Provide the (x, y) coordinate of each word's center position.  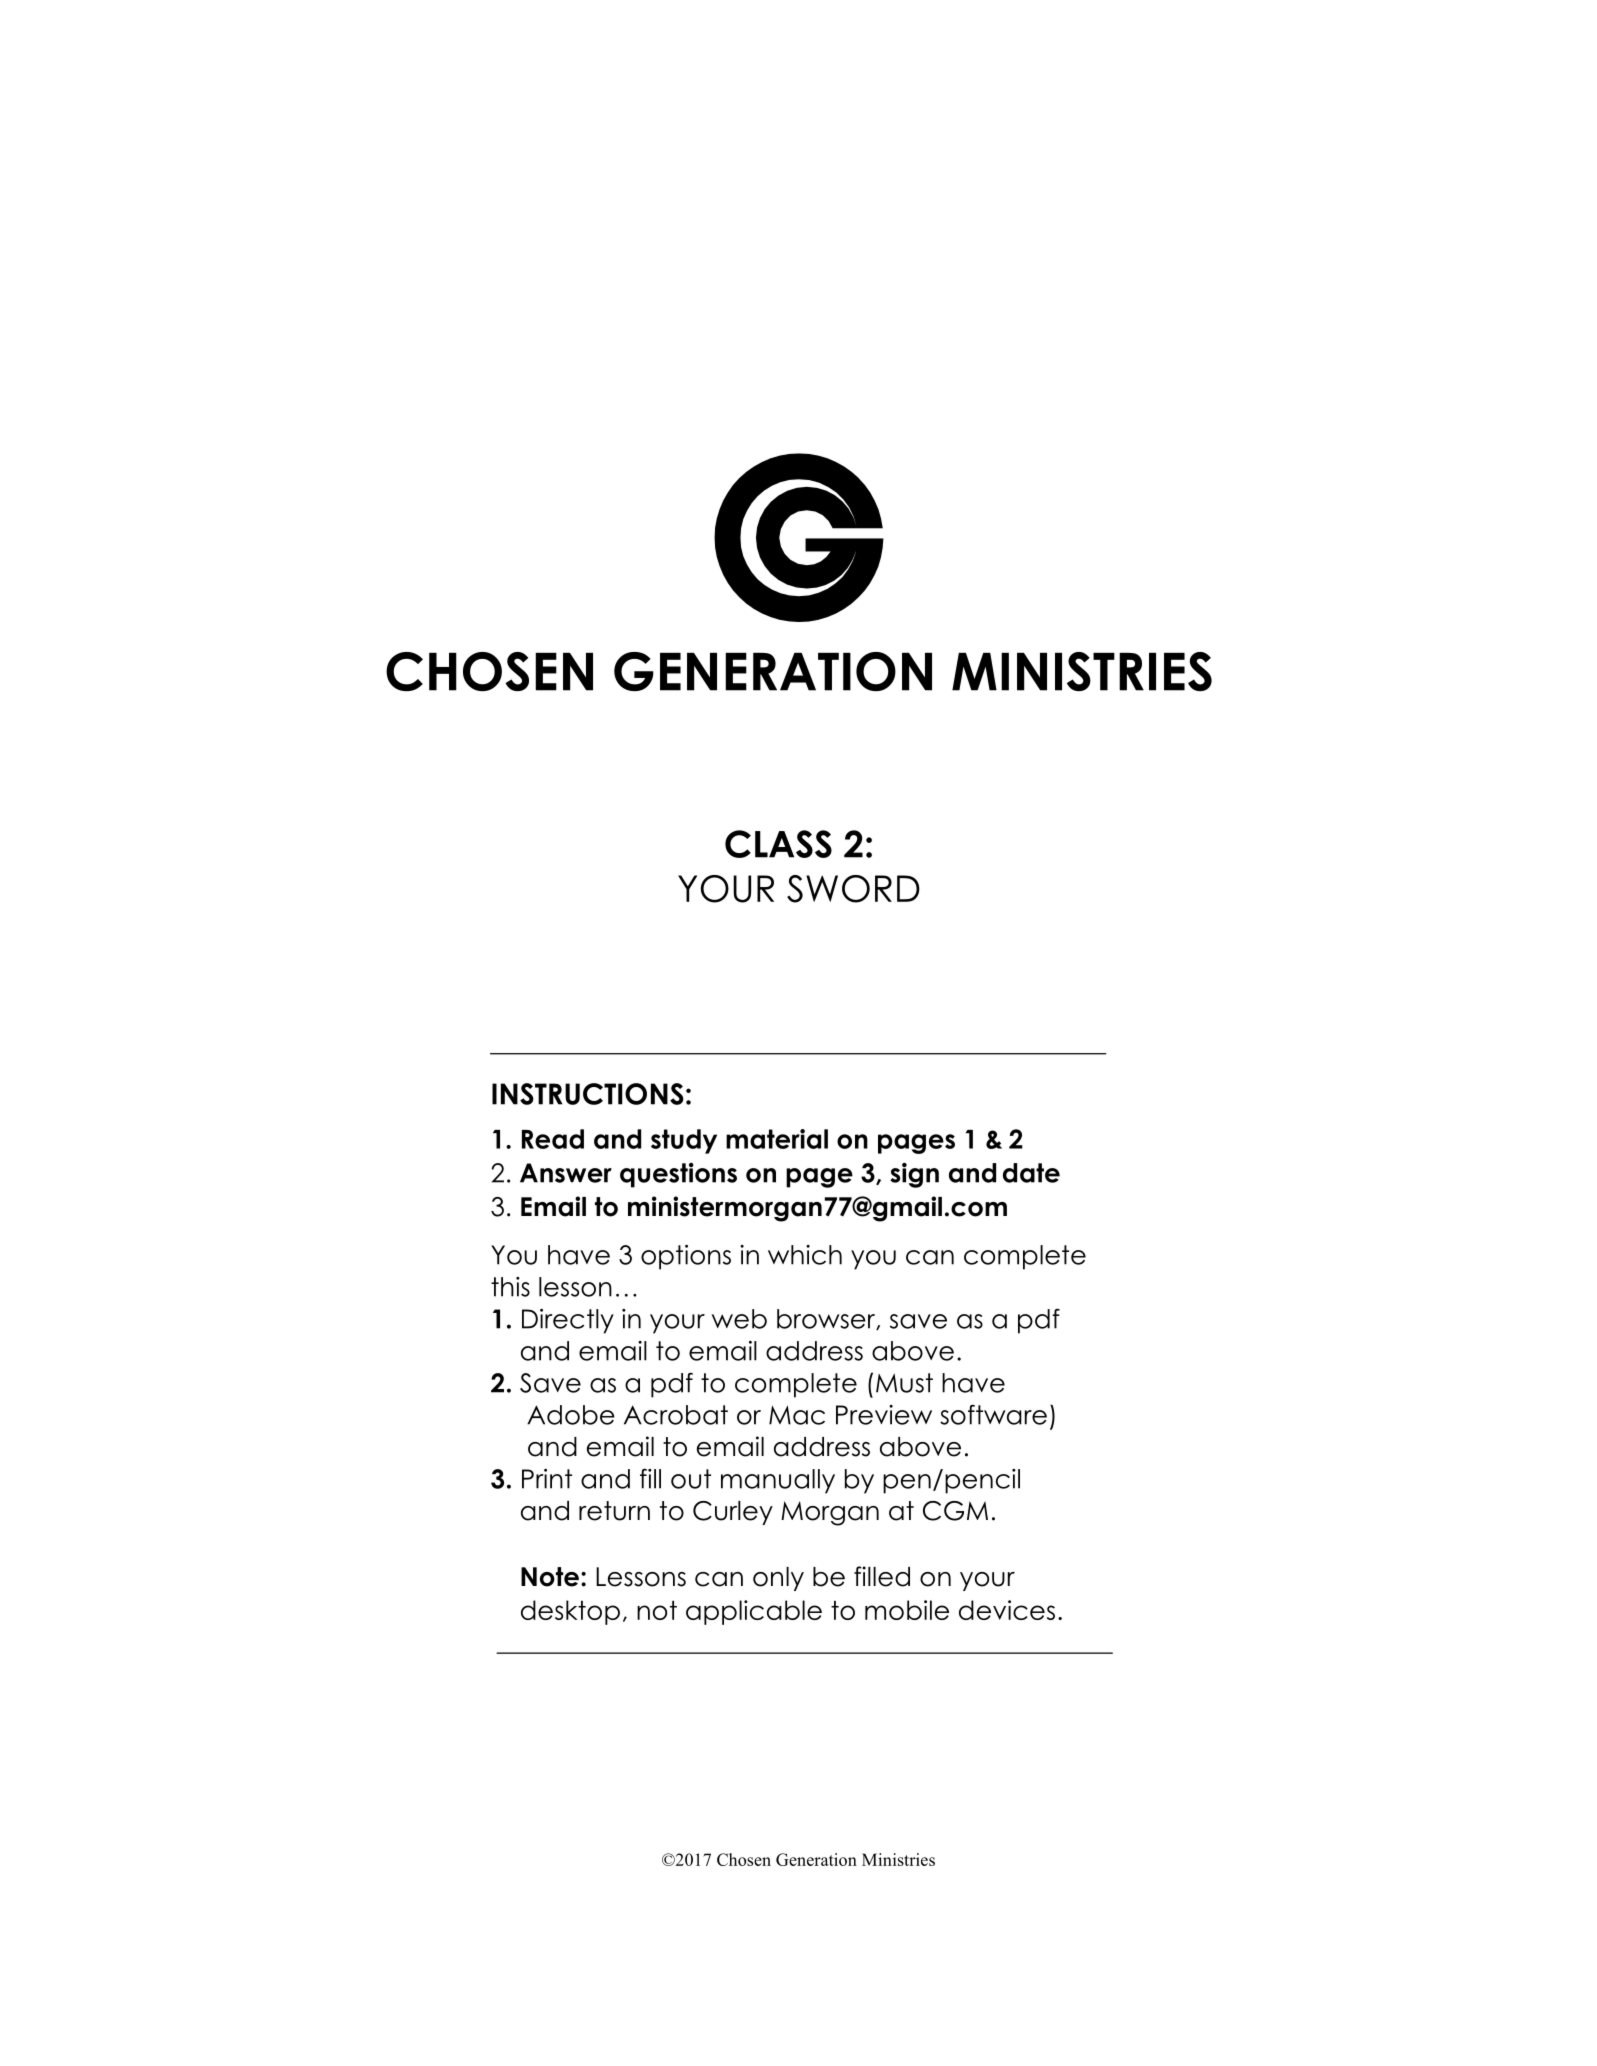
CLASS (778, 844)
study (684, 1141)
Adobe (571, 1415)
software (993, 1414)
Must (904, 1383)
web (739, 1319)
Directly (568, 1321)
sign (914, 1175)
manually (778, 1481)
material (777, 1139)
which (805, 1255)
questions (678, 1175)
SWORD (853, 889)
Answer (566, 1173)
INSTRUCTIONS (588, 1094)
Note (550, 1577)
